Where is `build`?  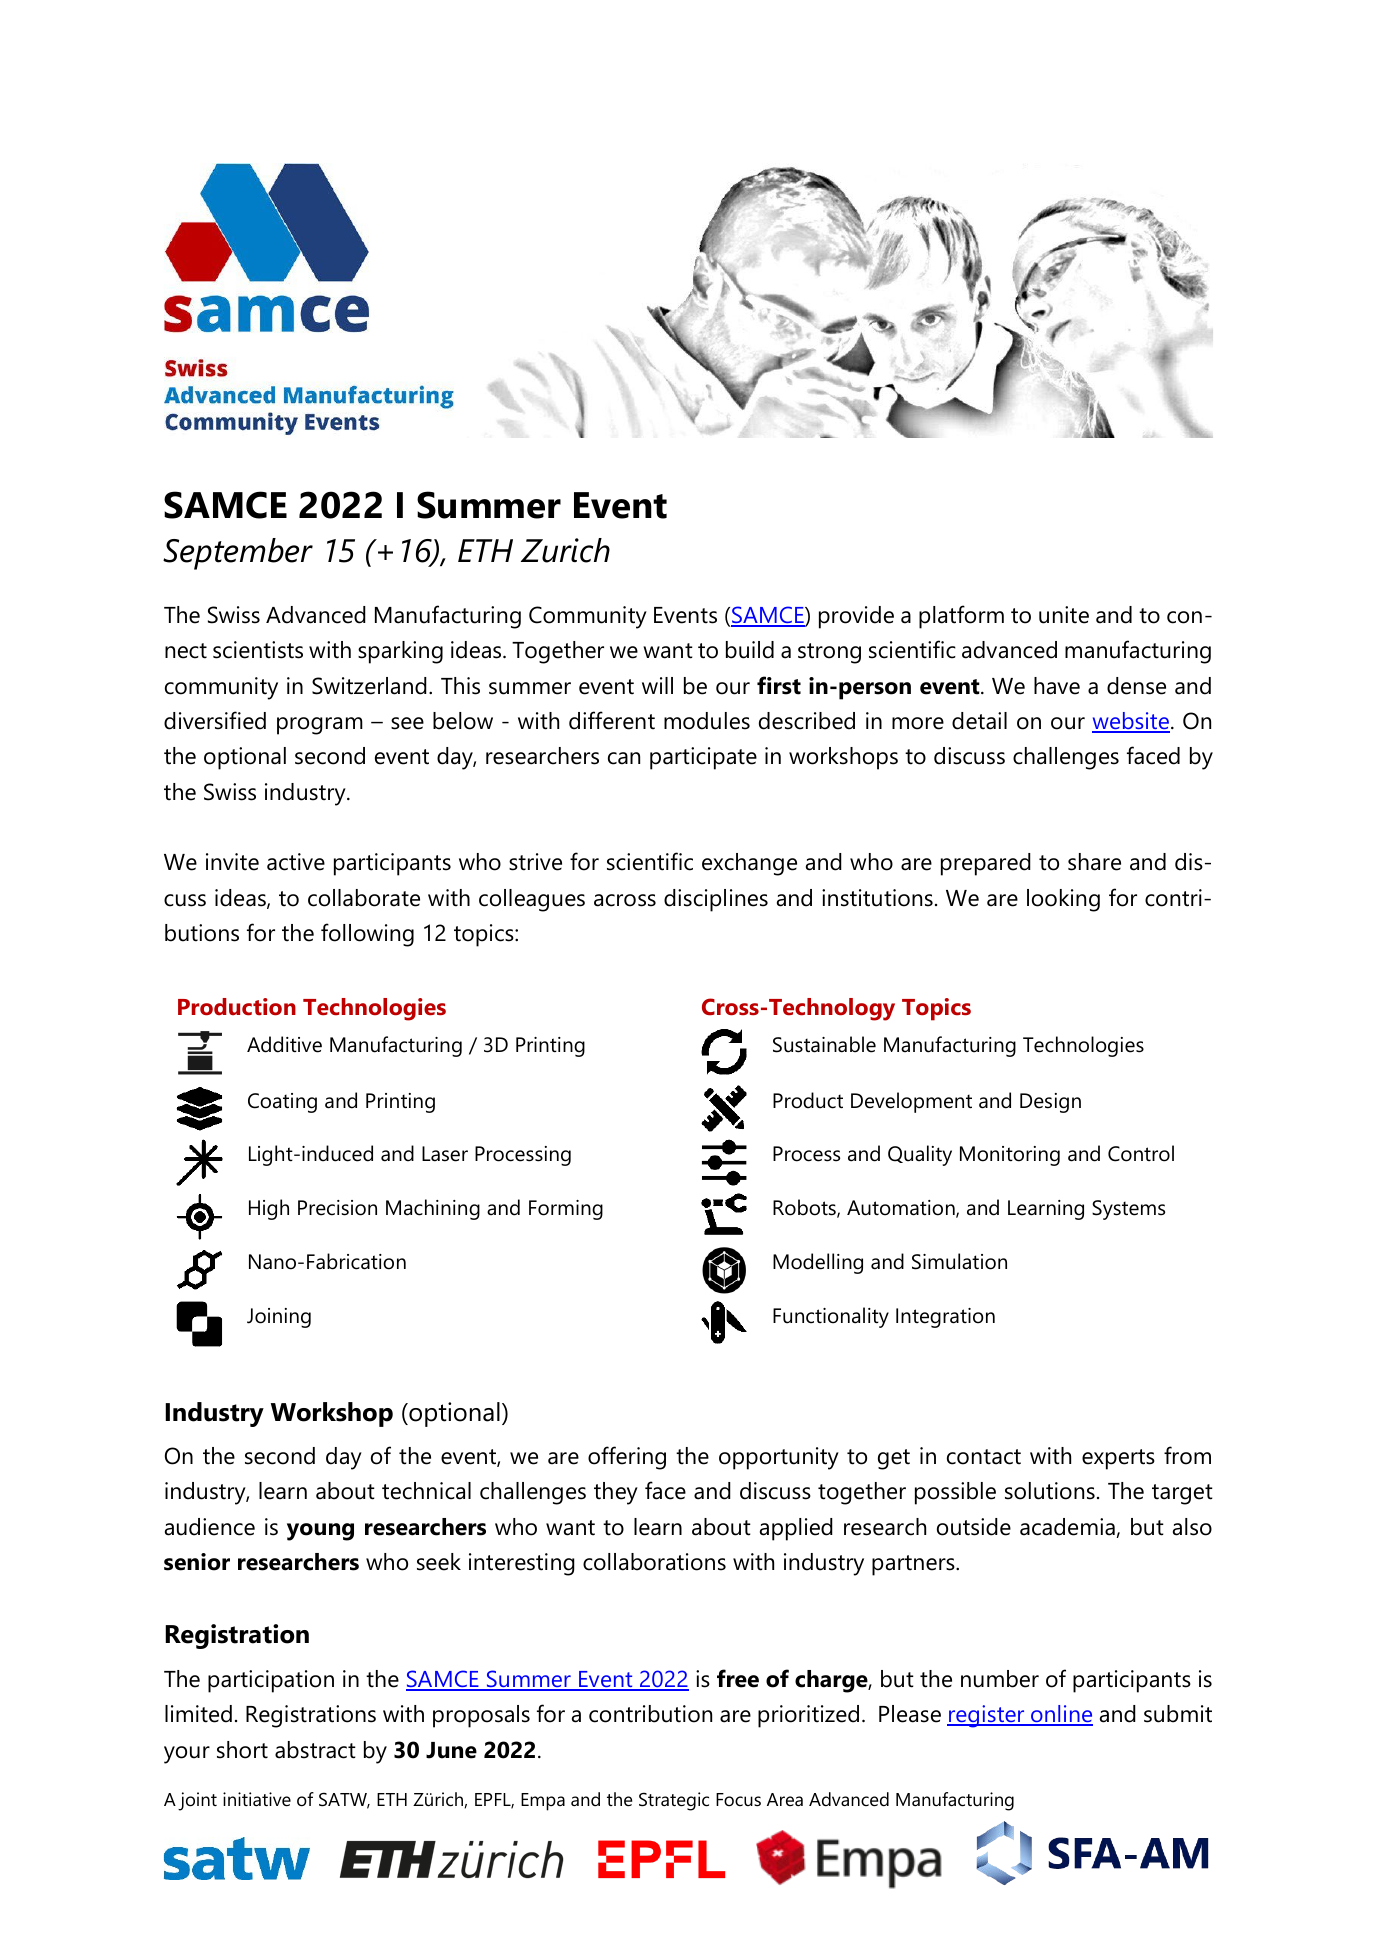
build is located at coordinates (750, 650).
